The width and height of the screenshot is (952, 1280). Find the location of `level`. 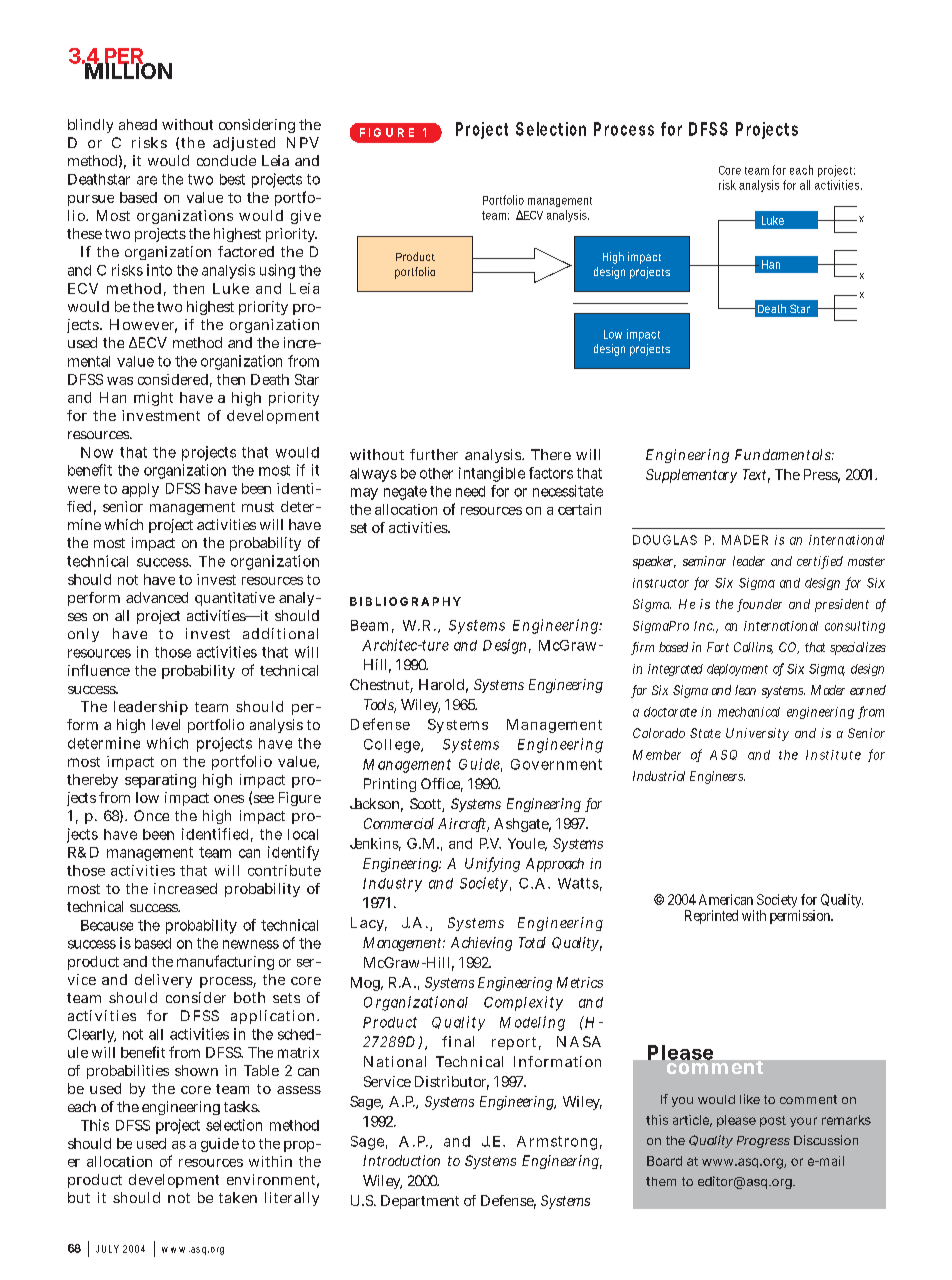

level is located at coordinates (166, 724).
